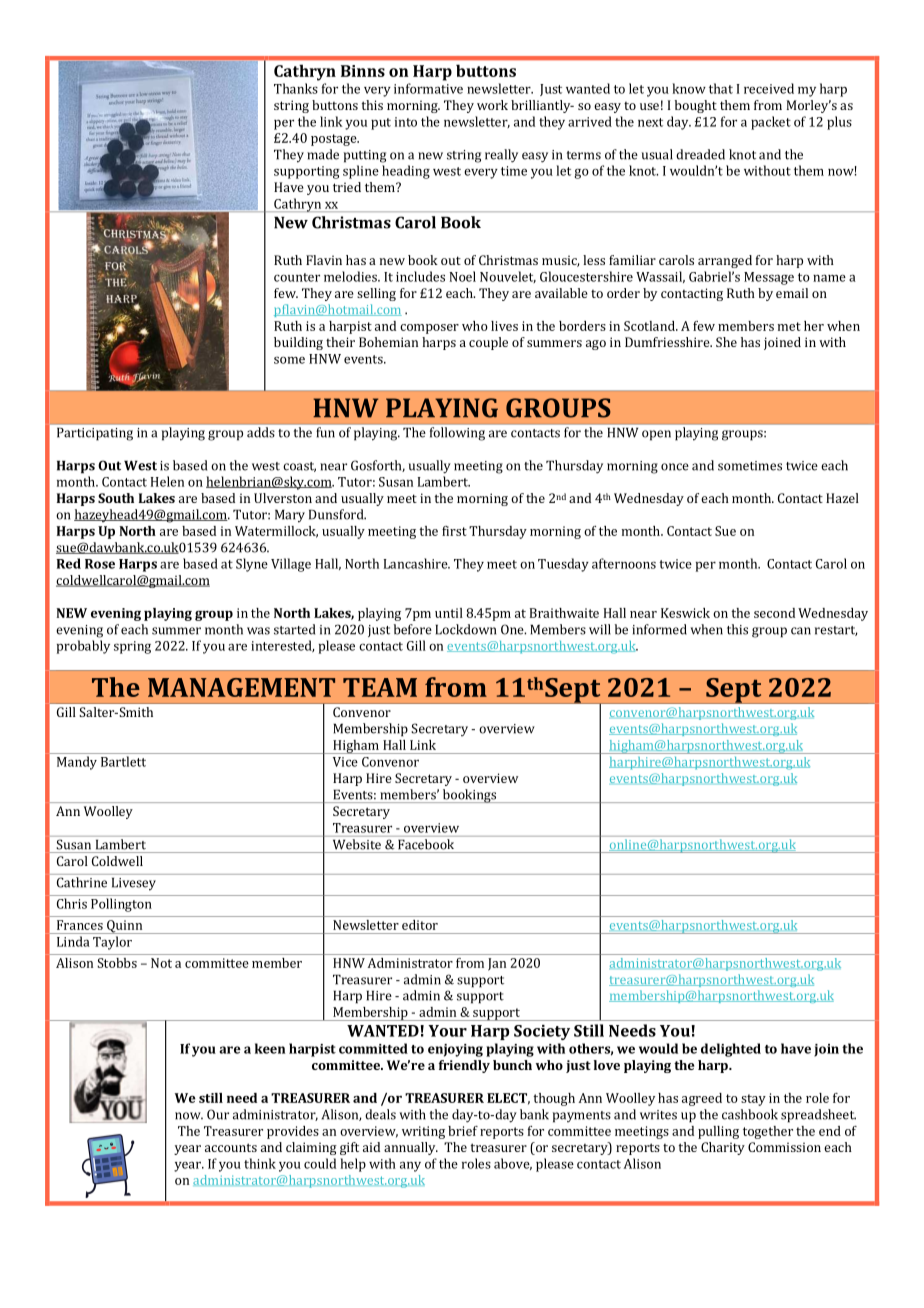 This document has width=924, height=1308. I want to click on received, so click(769, 88).
